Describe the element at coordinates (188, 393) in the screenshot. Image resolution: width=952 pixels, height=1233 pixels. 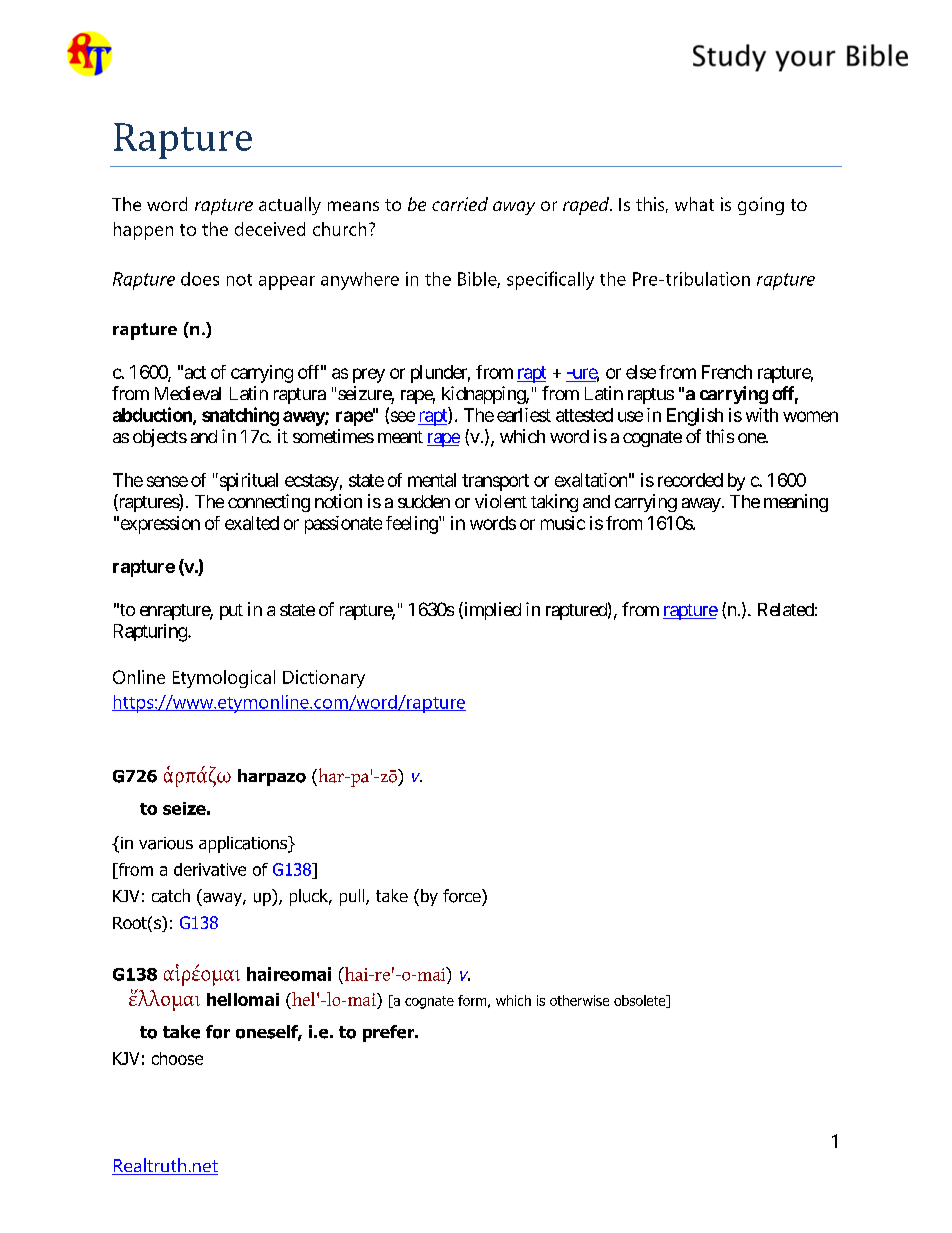
I see `Medieval` at that location.
